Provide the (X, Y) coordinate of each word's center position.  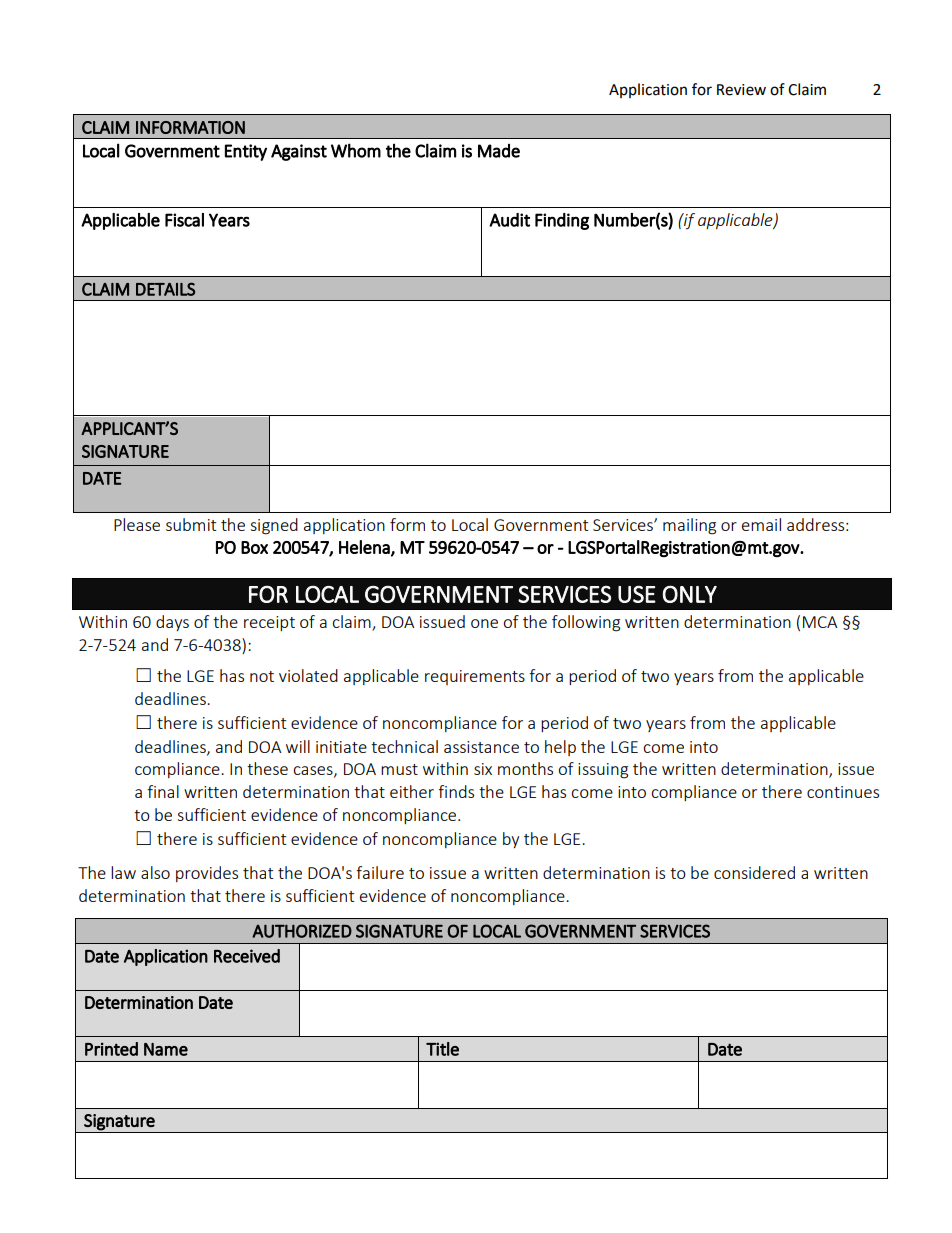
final (163, 791)
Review (741, 90)
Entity (246, 152)
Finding (562, 221)
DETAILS (165, 289)
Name (166, 1049)
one (484, 623)
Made (499, 151)
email (761, 524)
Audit (509, 220)
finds (456, 791)
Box (254, 547)
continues (843, 792)
